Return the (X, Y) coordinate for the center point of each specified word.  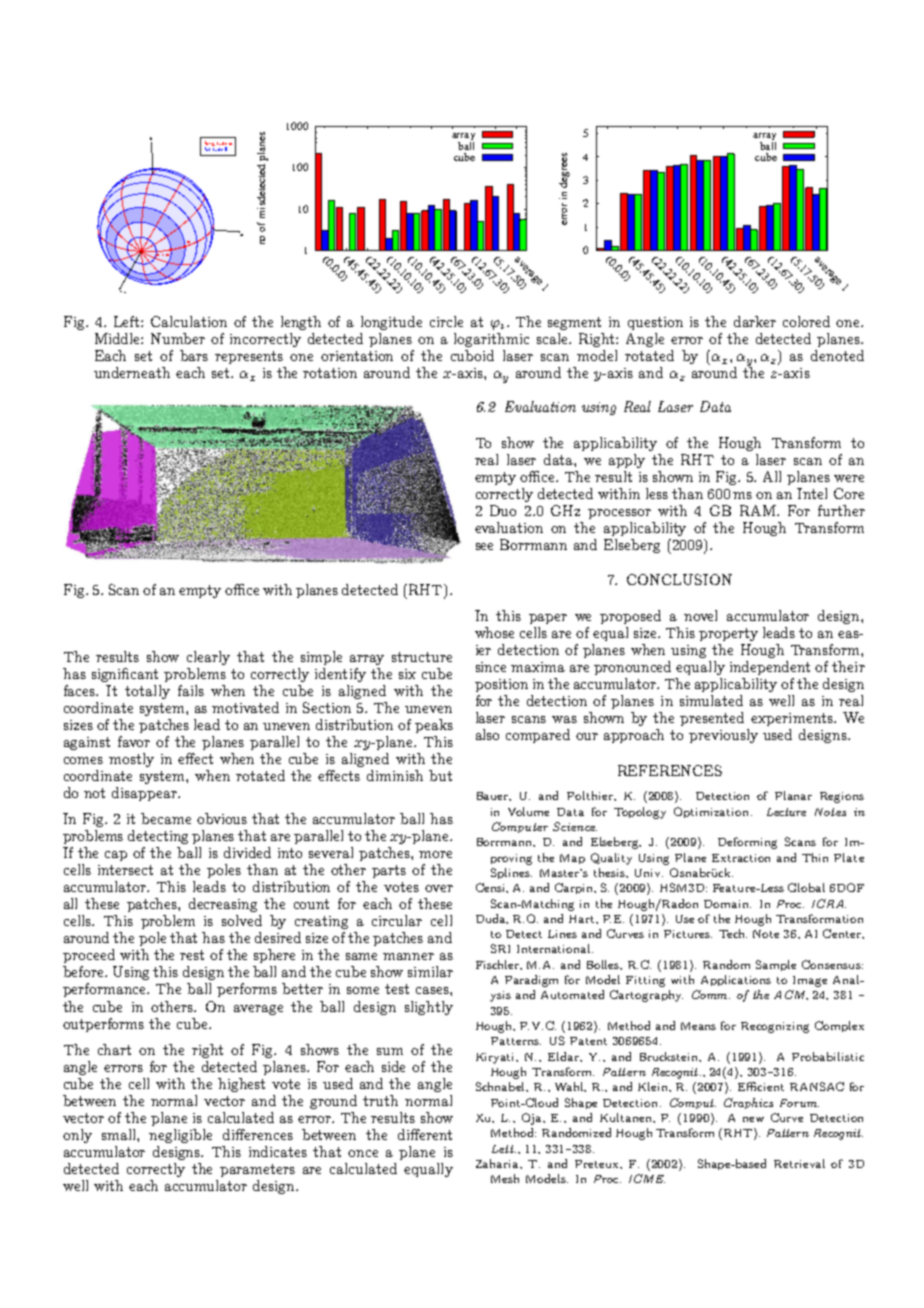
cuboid (472, 355)
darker (755, 321)
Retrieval (799, 1163)
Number (178, 338)
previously (723, 736)
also (487, 734)
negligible (180, 1136)
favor (134, 741)
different (425, 1134)
